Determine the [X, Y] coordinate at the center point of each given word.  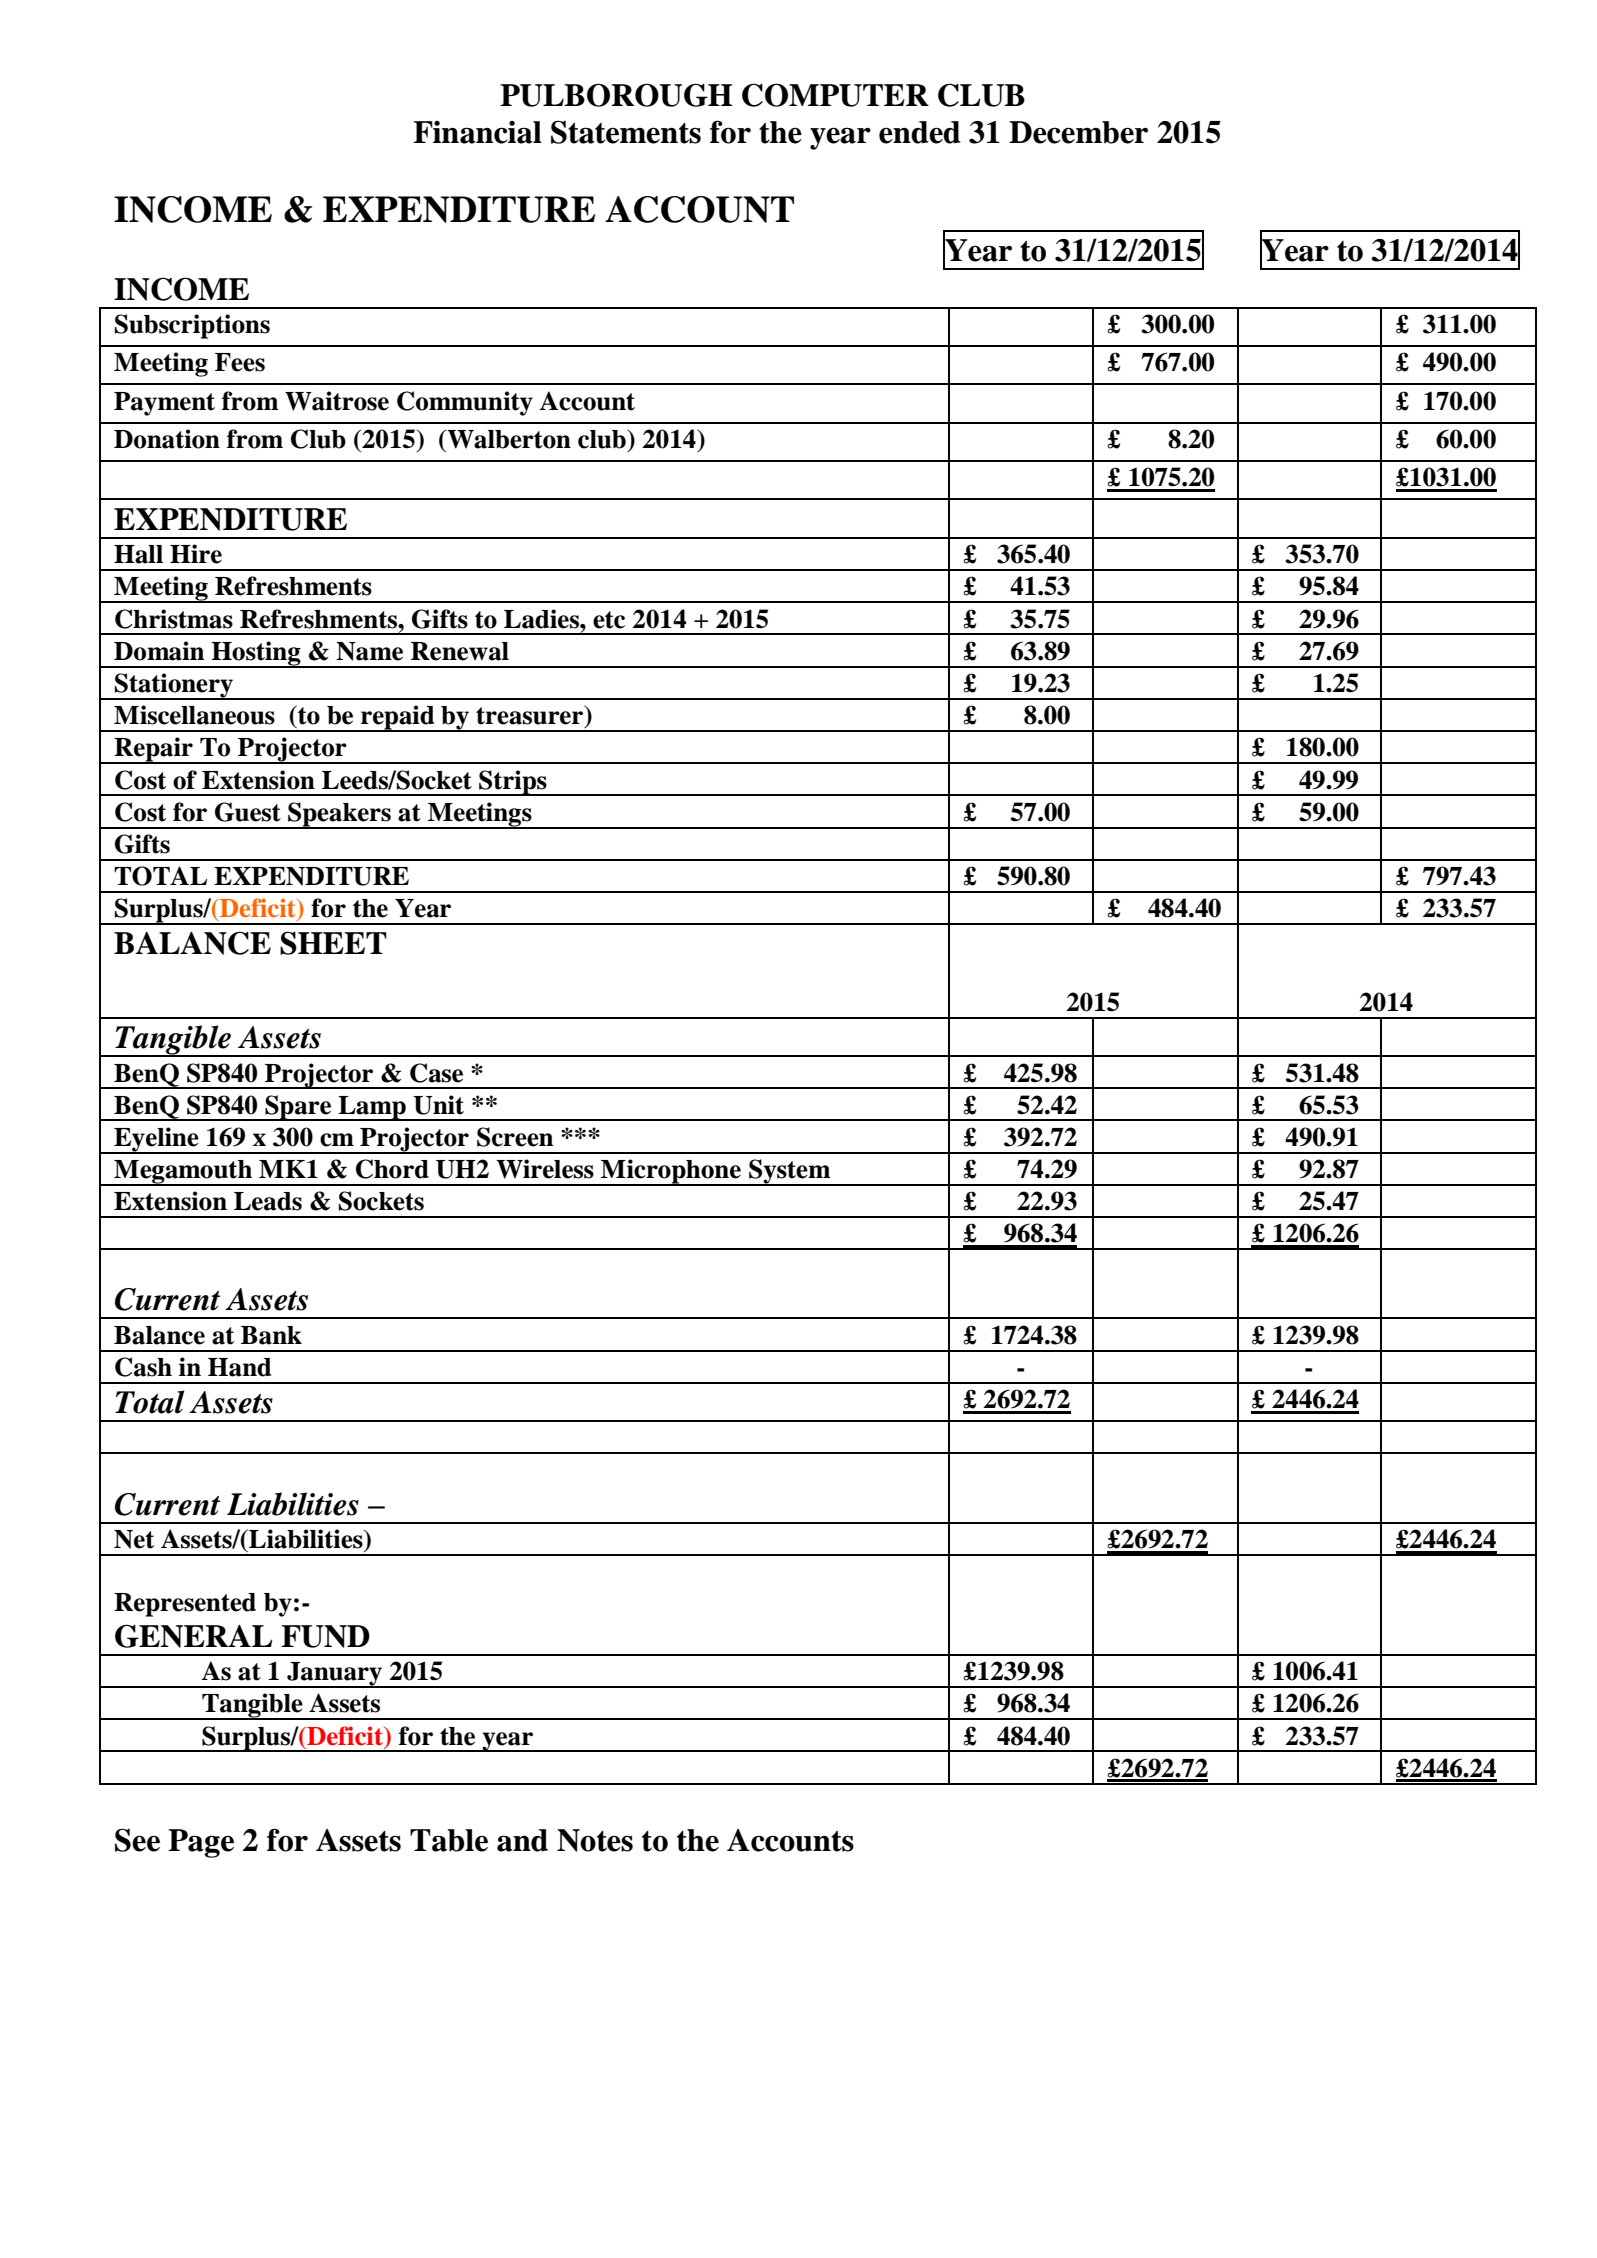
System [790, 1172]
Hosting [256, 654]
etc [609, 620]
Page [201, 1843]
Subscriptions [192, 326]
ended [920, 132]
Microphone [671, 1172]
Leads [268, 1201]
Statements [626, 132]
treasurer [530, 715]
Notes [595, 1840]
